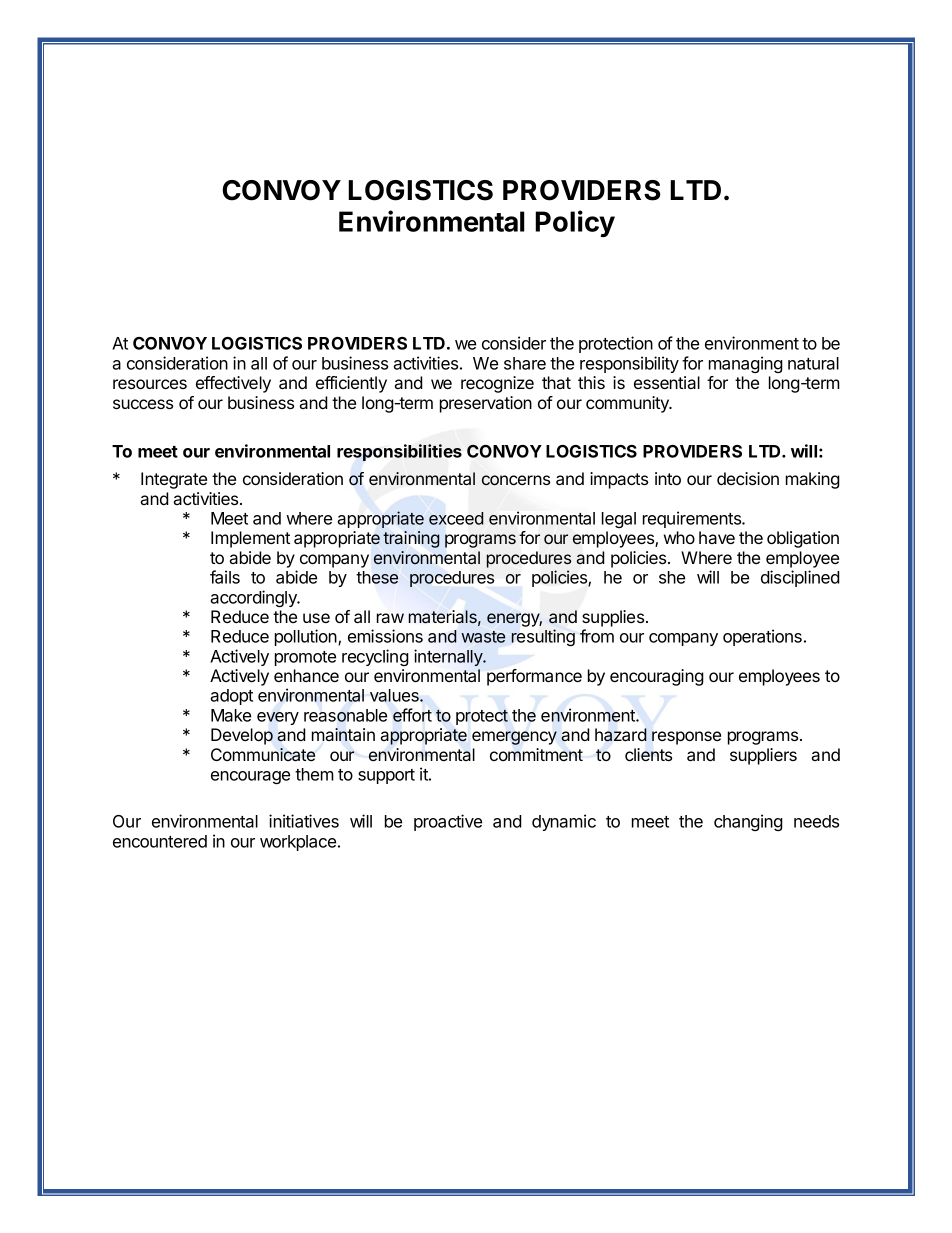 This screenshot has height=1233, width=952. What do you see at coordinates (575, 223) in the screenshot?
I see `Policy` at bounding box center [575, 223].
